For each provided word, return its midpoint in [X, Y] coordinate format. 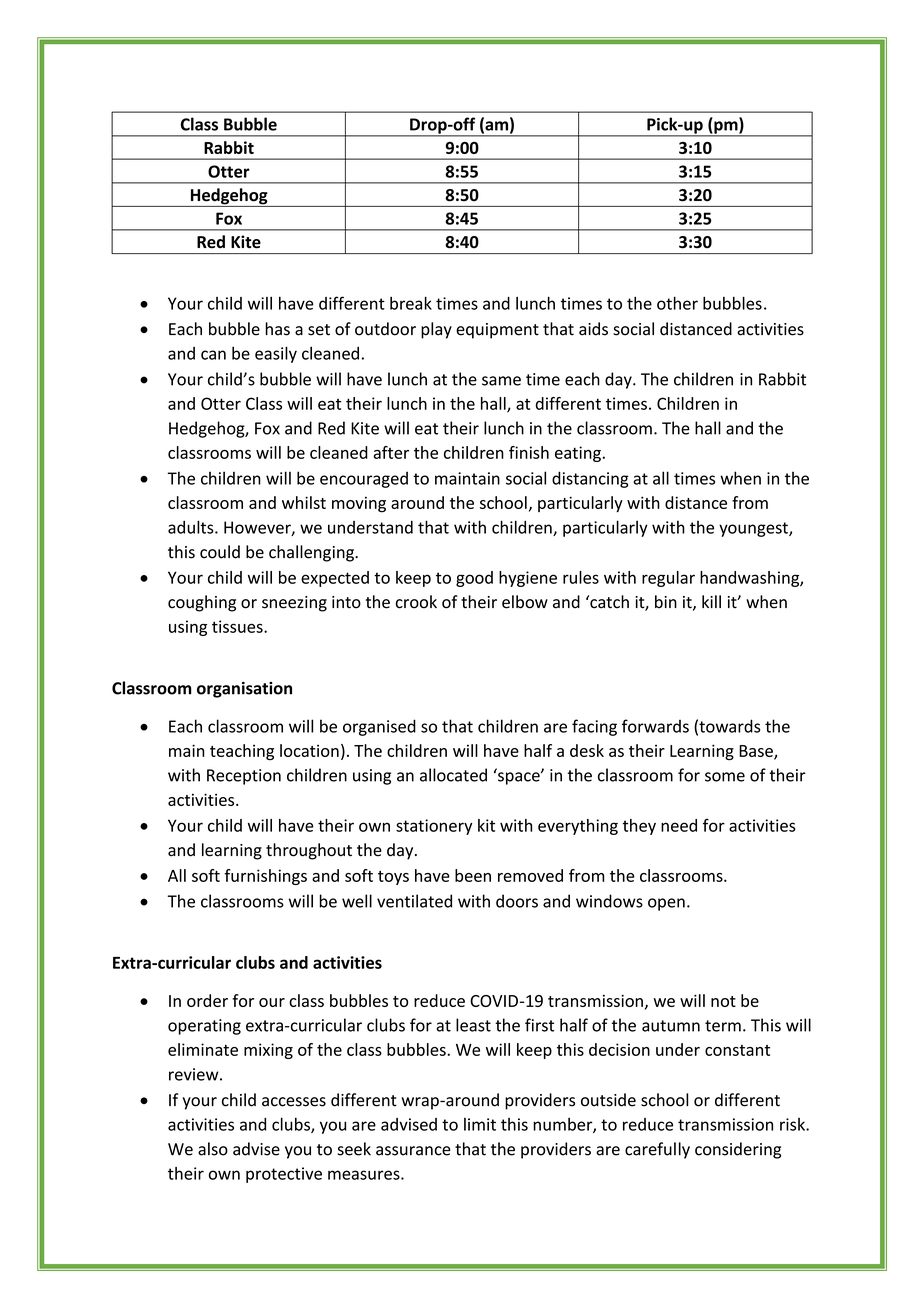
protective [284, 1175]
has [277, 329]
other [677, 303]
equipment [497, 331]
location [309, 750]
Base [757, 752]
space [520, 778]
